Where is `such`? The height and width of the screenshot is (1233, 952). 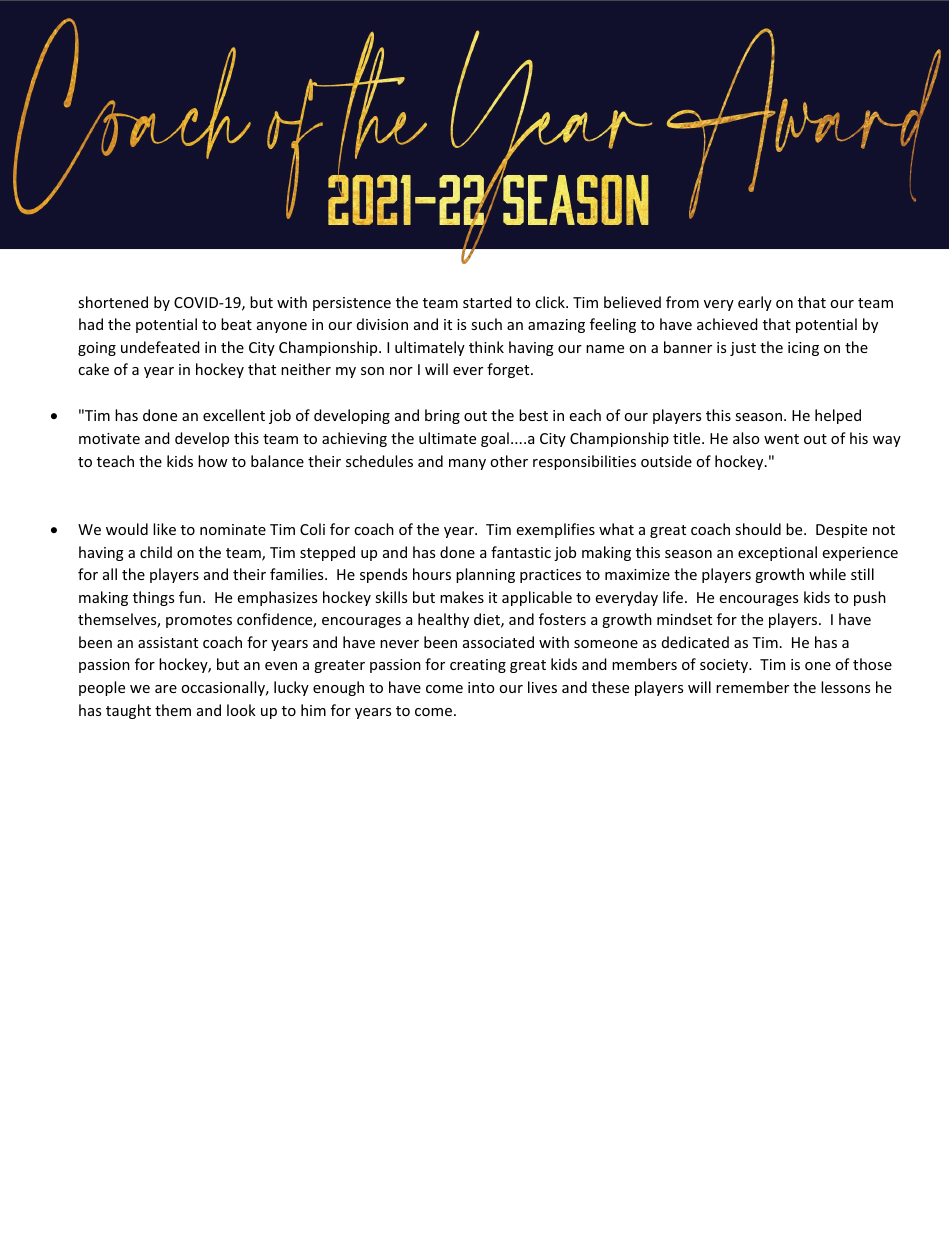
such is located at coordinates (486, 324).
